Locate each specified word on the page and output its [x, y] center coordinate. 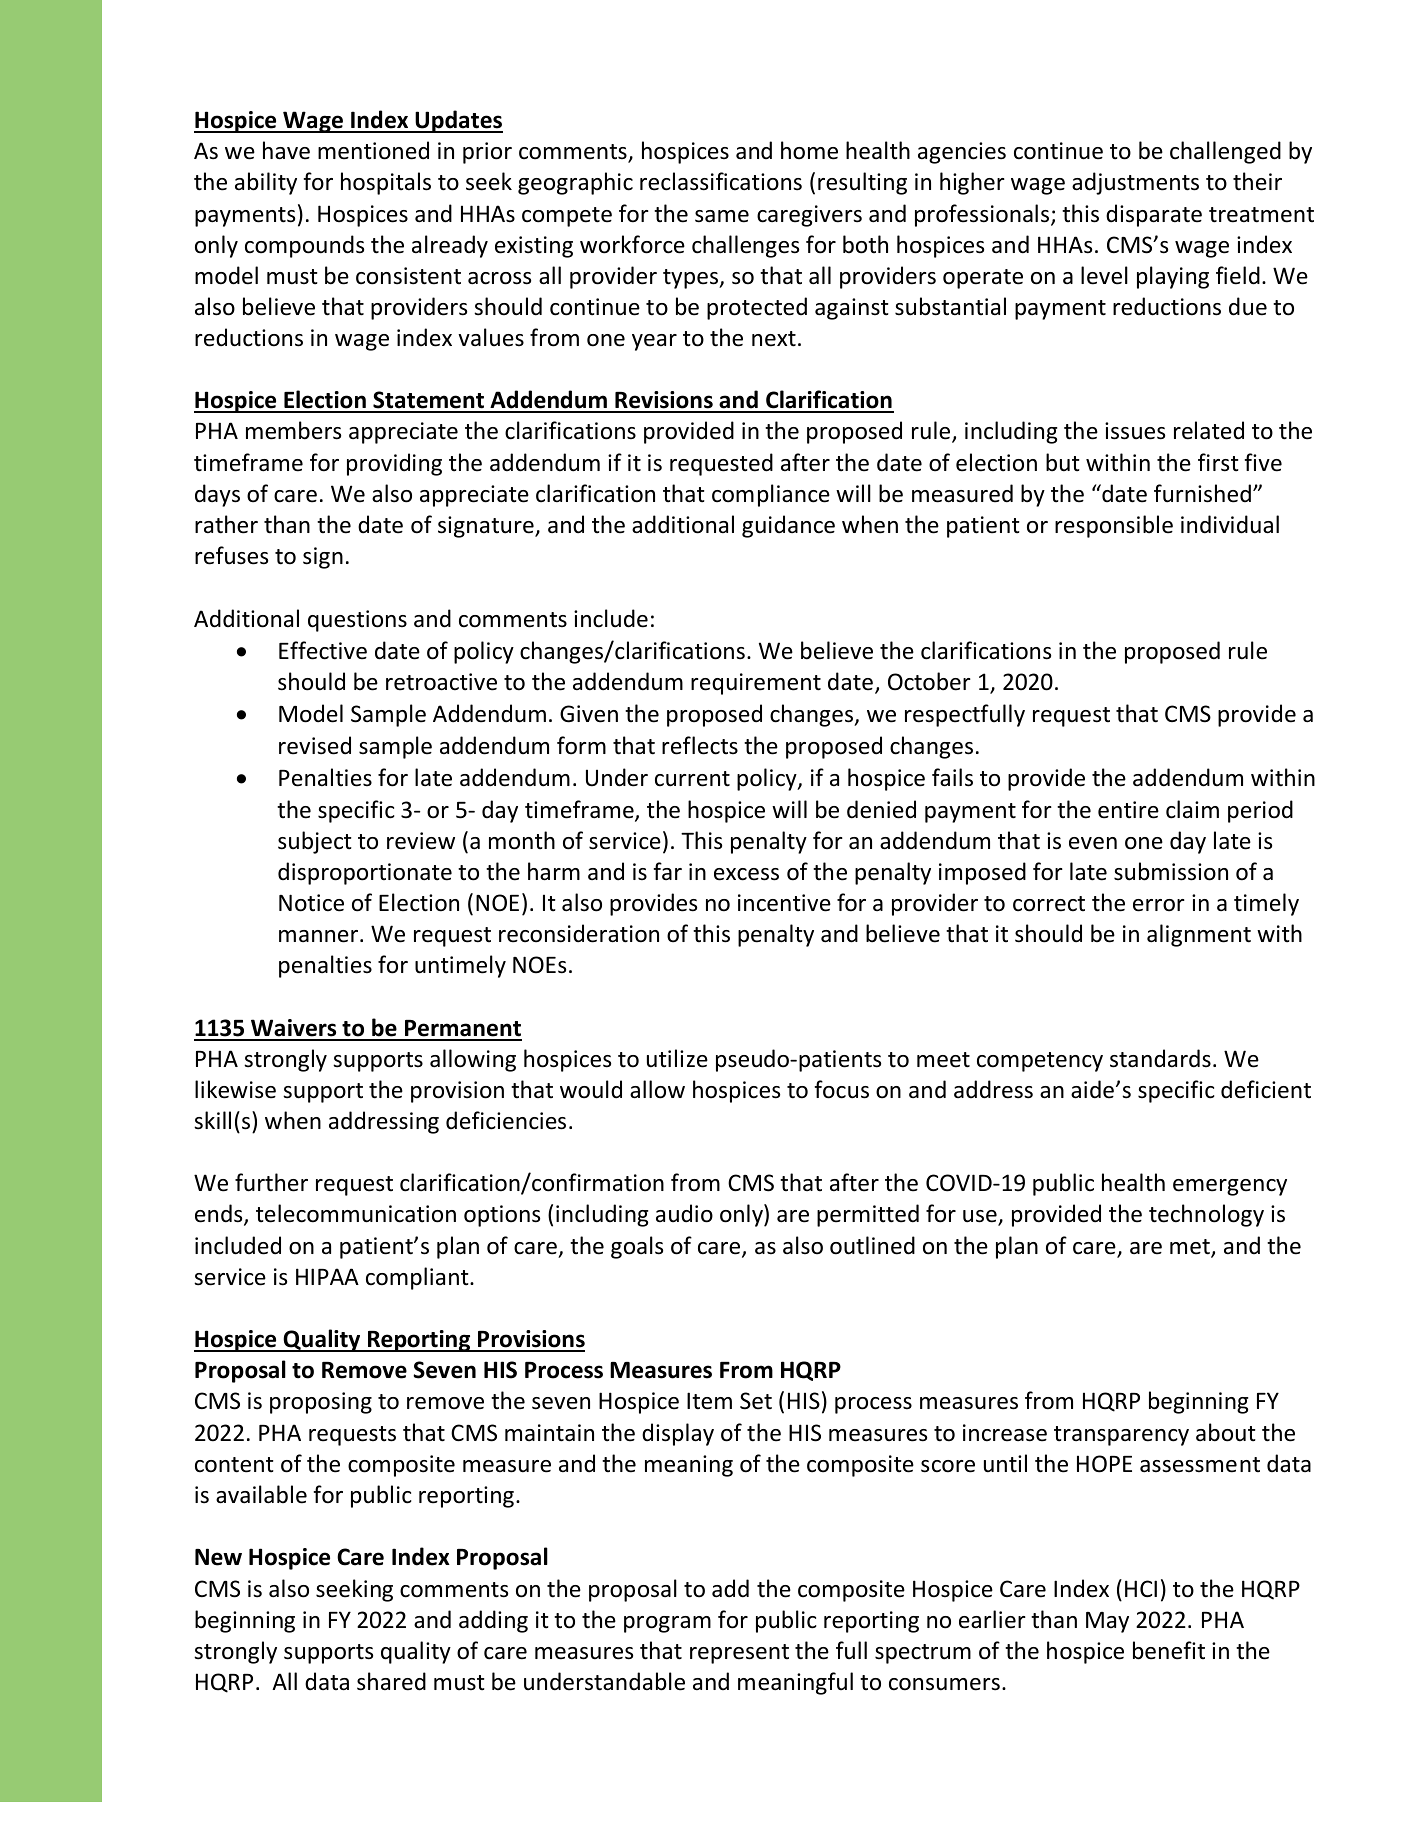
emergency [1230, 1187]
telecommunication [356, 1213]
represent [739, 1654]
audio [684, 1213]
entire [1128, 810]
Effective [323, 650]
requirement [756, 684]
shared [391, 1681]
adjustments [1135, 183]
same [722, 216]
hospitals [386, 183]
